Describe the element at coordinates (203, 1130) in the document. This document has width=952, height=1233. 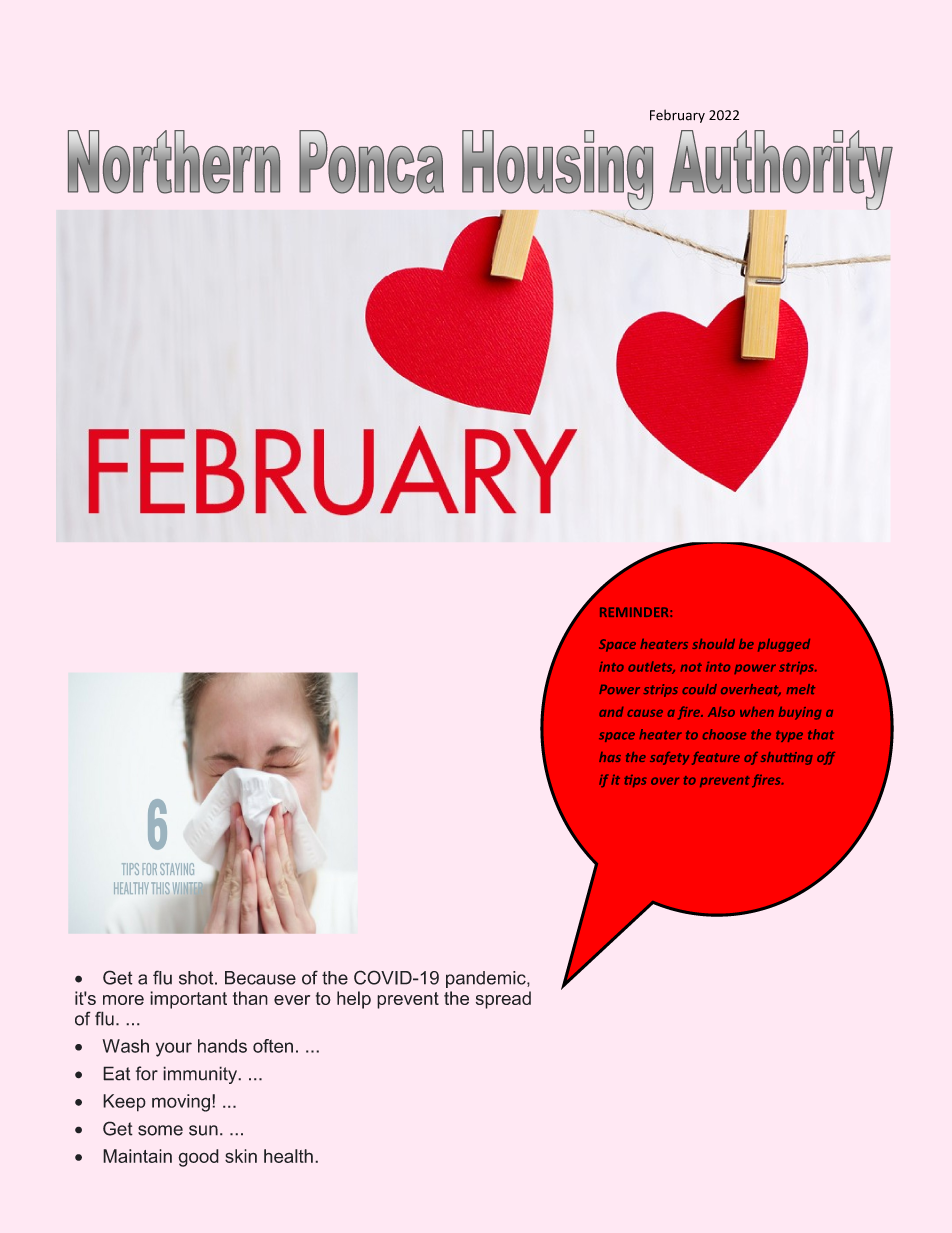
I see `sun` at that location.
